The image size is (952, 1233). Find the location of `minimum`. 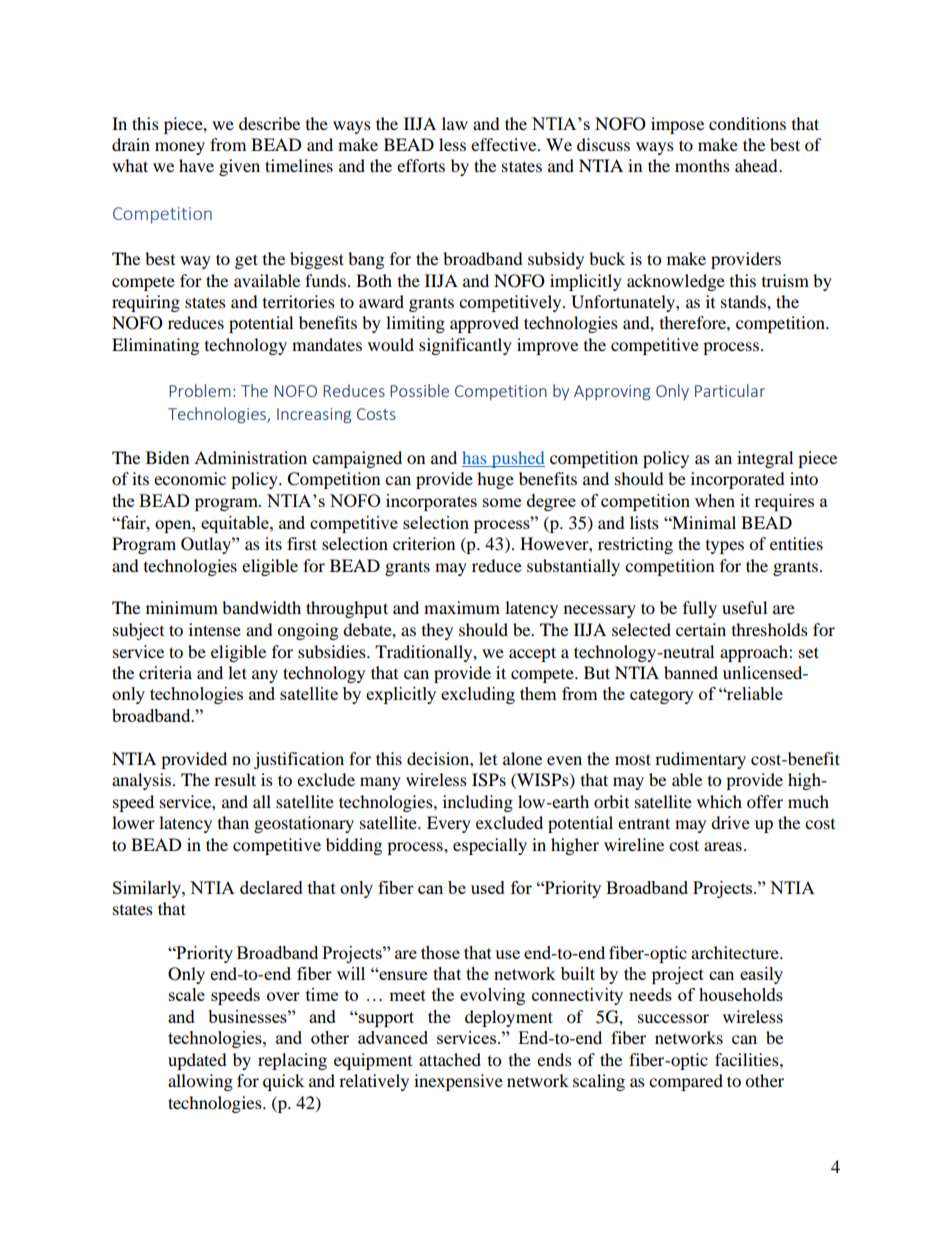

minimum is located at coordinates (182, 607).
